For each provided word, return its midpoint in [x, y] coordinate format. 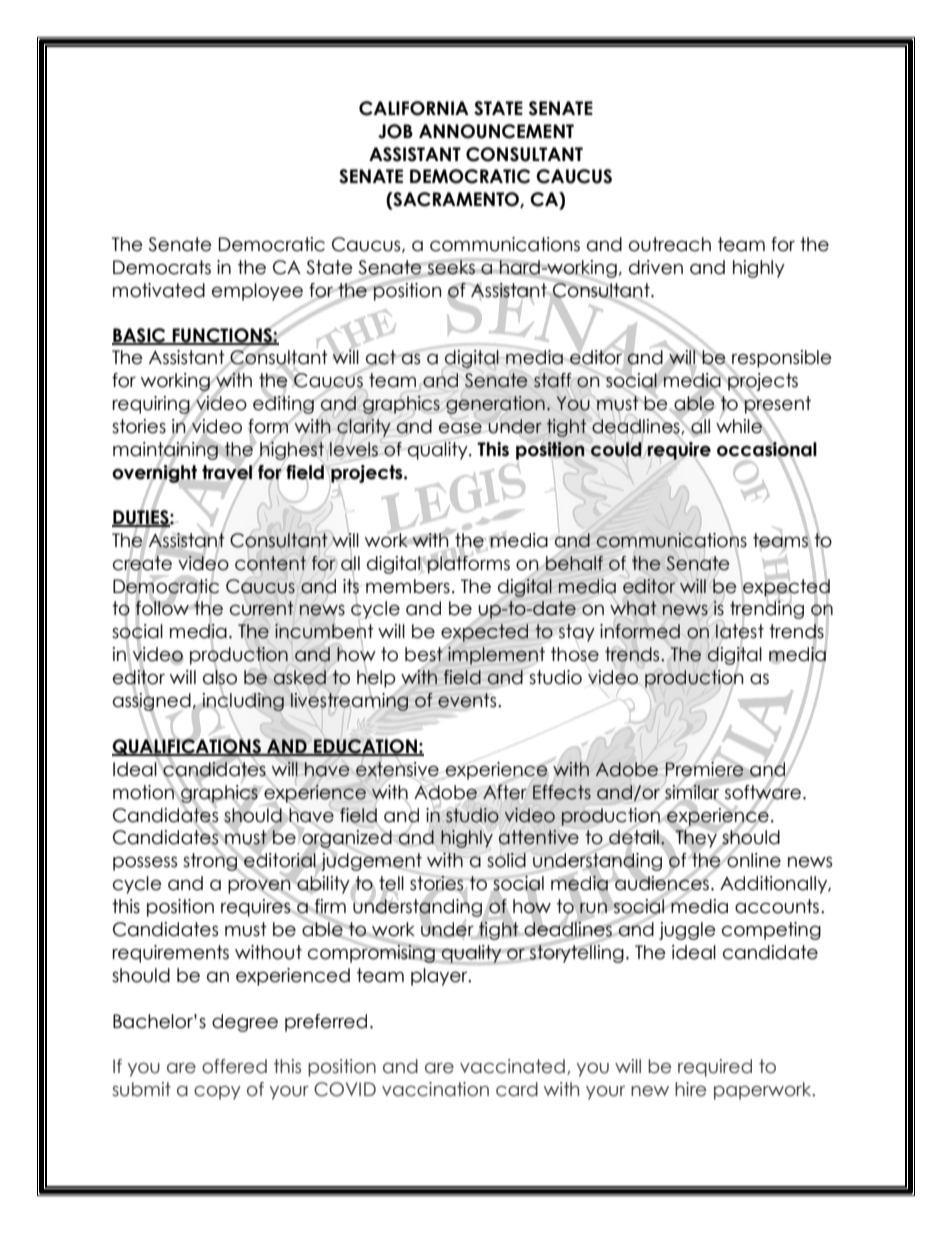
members [408, 586]
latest [739, 631]
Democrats [162, 267]
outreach [670, 244]
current [262, 608]
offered [234, 1066]
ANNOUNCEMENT [496, 131]
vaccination [435, 1089]
